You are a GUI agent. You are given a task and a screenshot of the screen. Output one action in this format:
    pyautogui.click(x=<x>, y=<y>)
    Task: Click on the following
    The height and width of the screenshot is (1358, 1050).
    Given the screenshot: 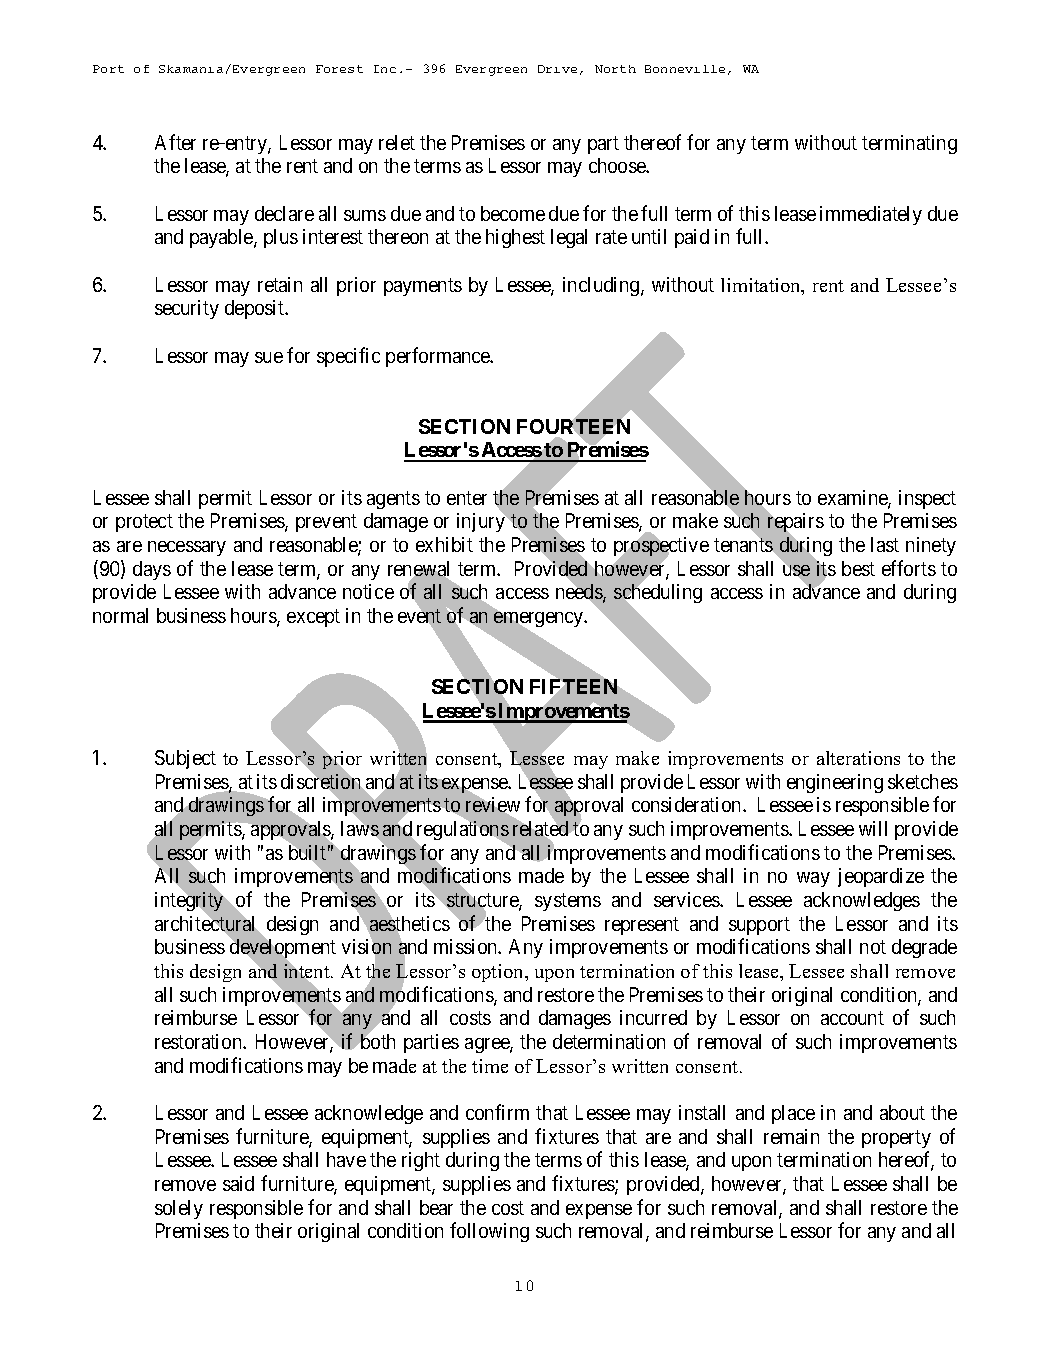 What is the action you would take?
    pyautogui.click(x=489, y=1232)
